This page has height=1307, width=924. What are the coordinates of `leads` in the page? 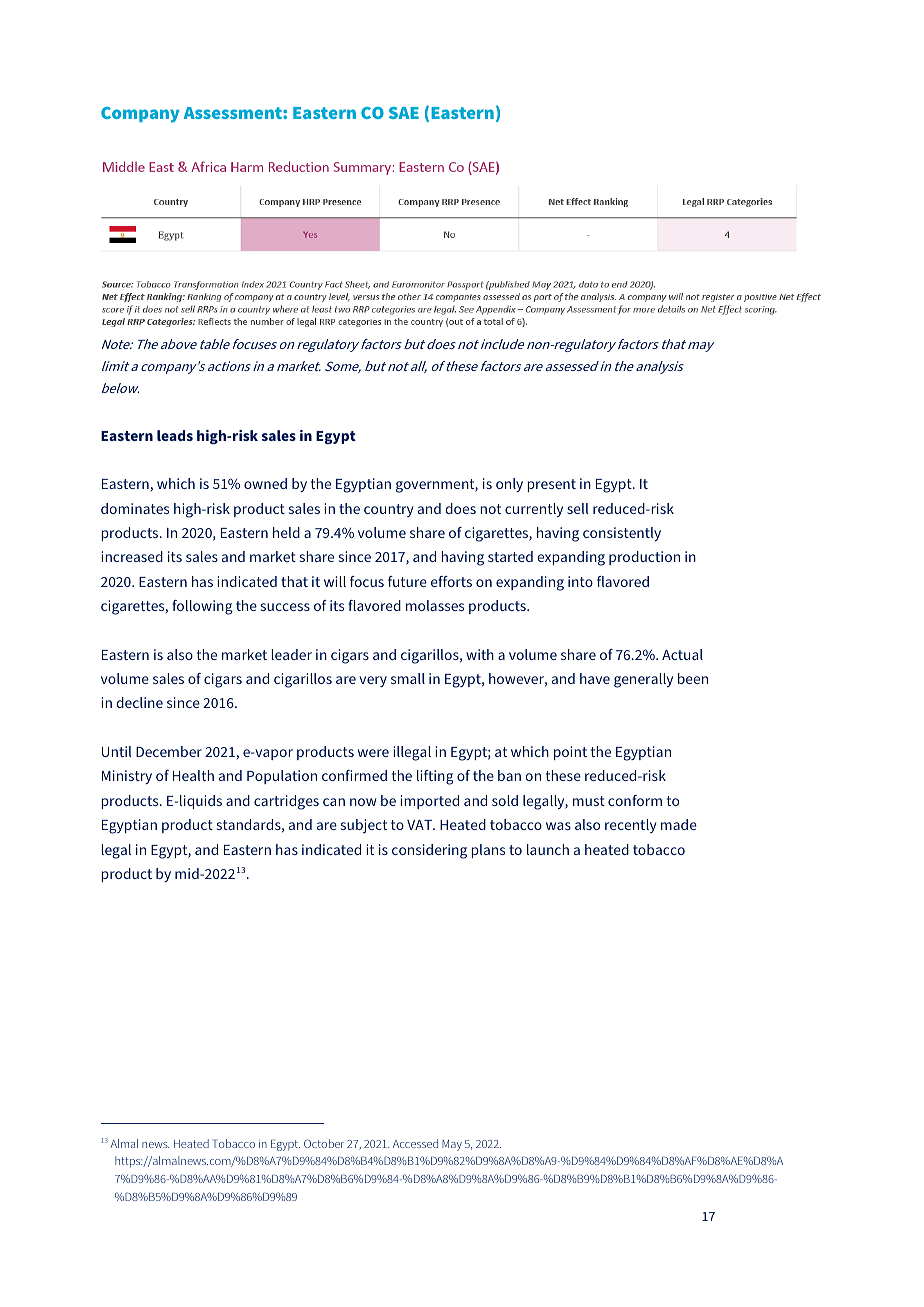 It's located at (175, 435).
